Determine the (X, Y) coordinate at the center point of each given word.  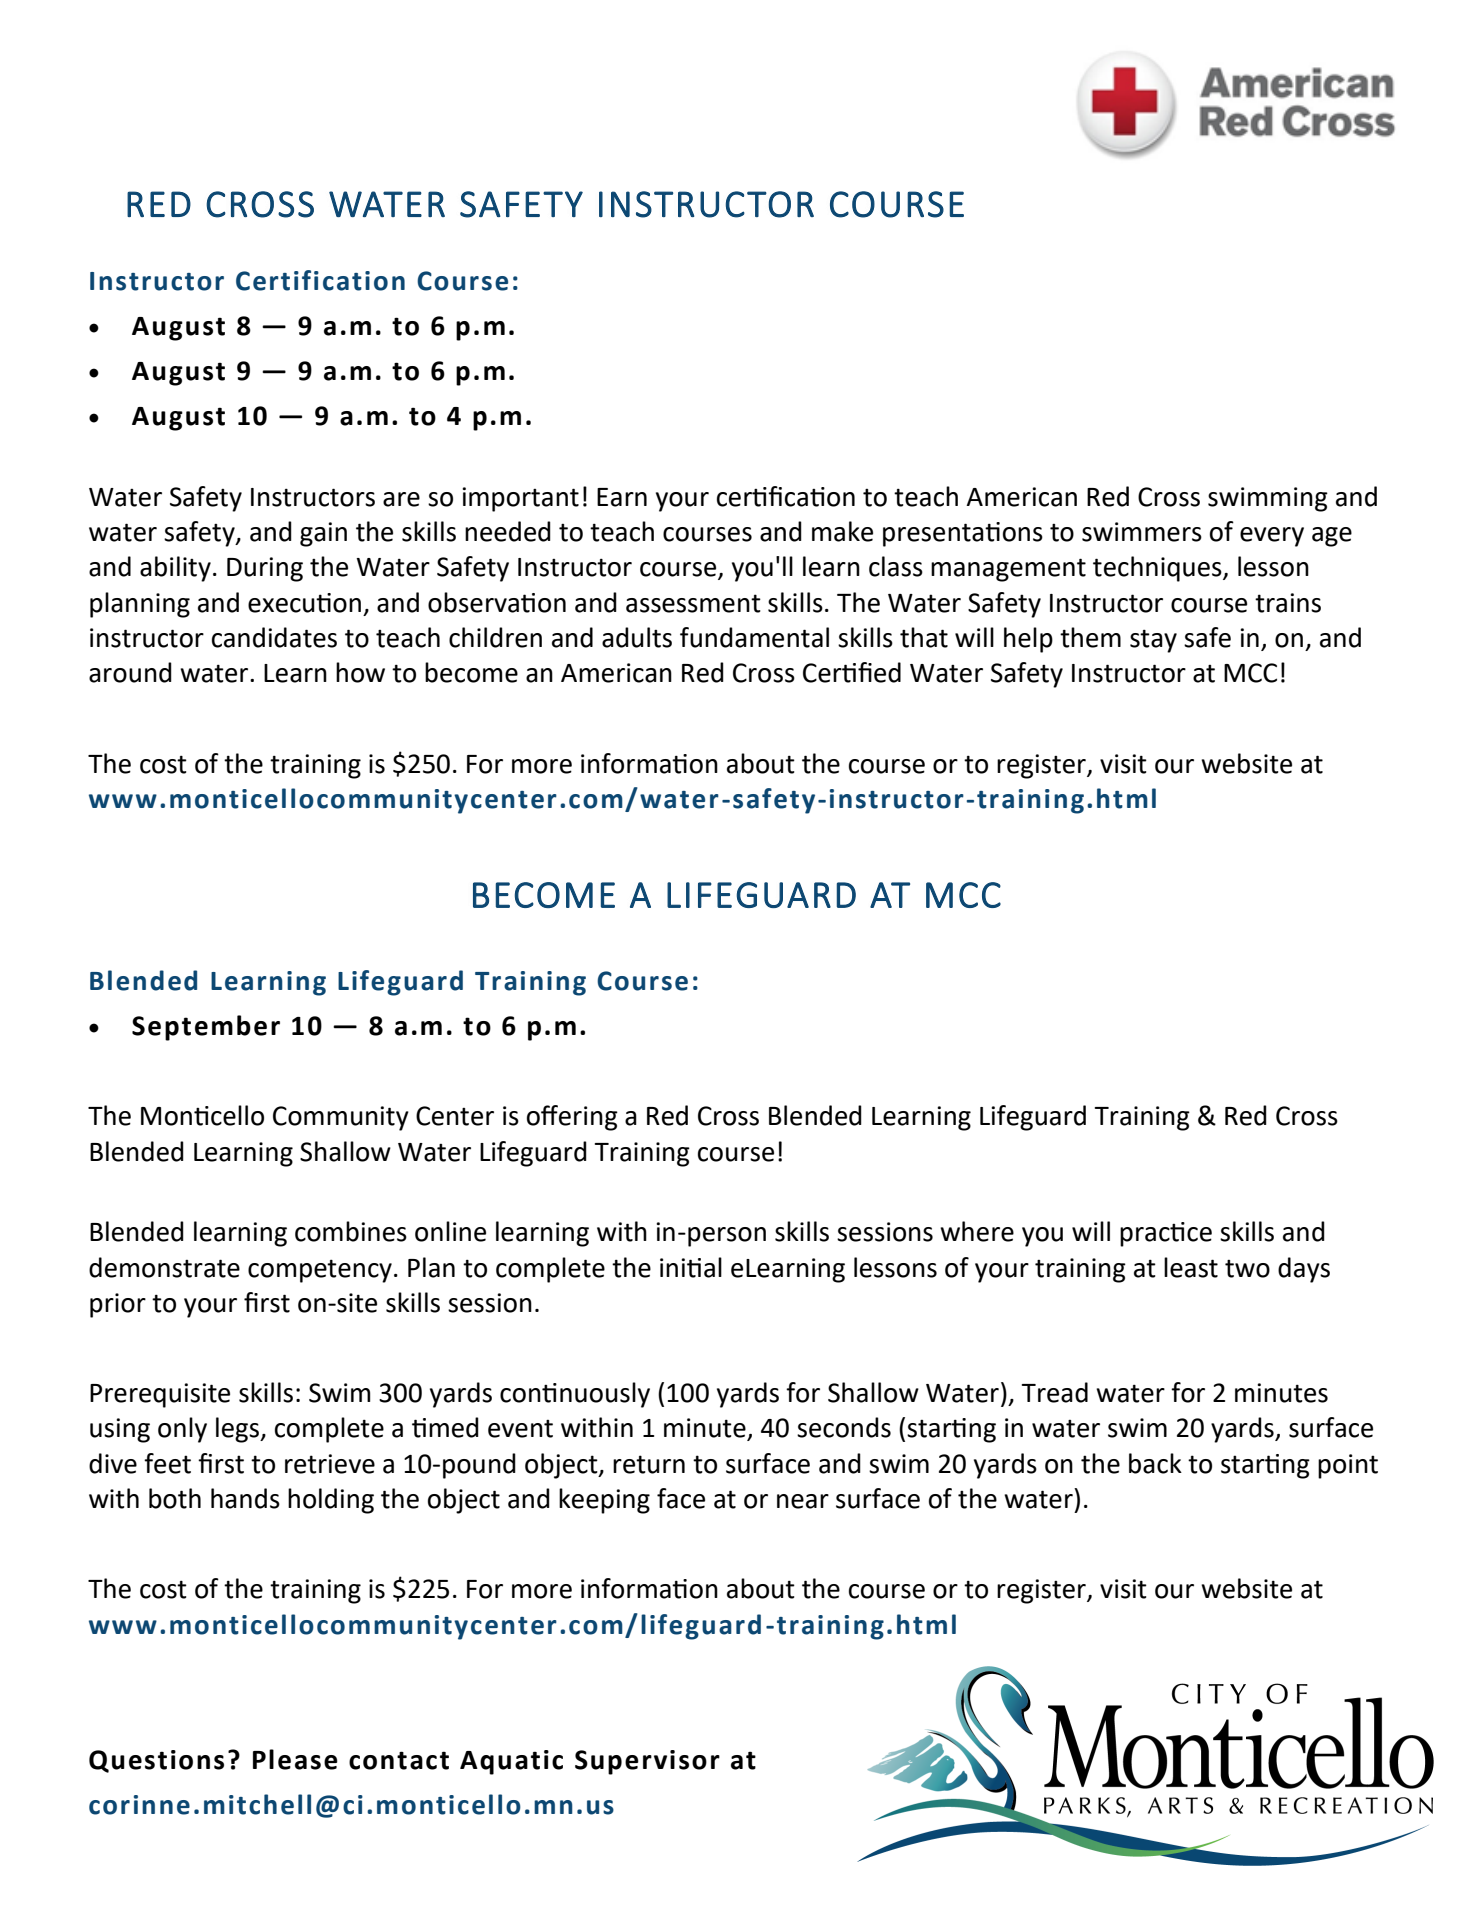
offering (572, 1118)
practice (1166, 1234)
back (1155, 1463)
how (360, 672)
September (206, 1028)
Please (295, 1759)
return (649, 1464)
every (1272, 537)
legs (238, 1430)
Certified (852, 672)
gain (323, 534)
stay (1153, 641)
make (842, 531)
